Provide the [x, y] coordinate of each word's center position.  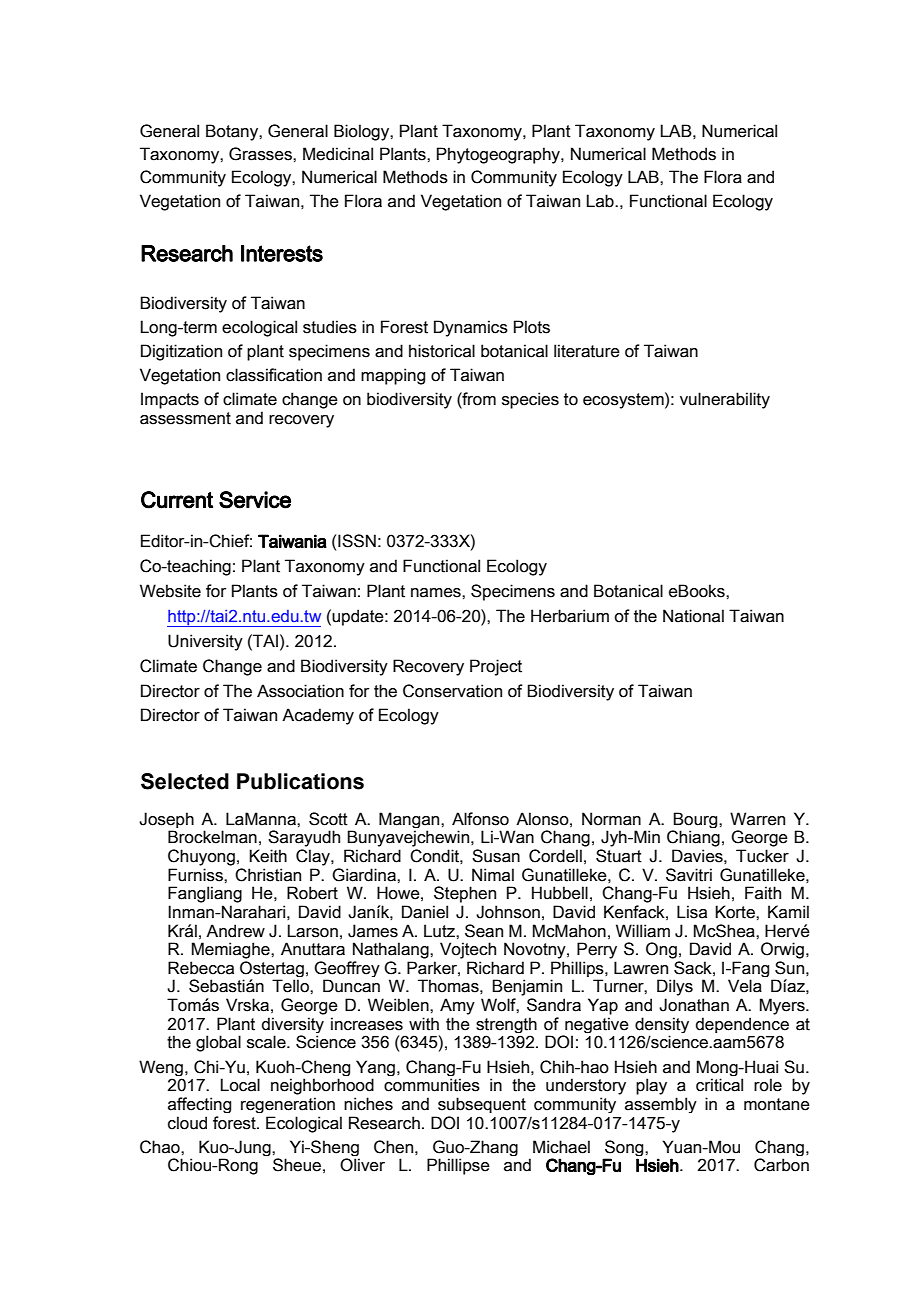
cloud [187, 1123]
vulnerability [725, 400]
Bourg [696, 821]
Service [255, 500]
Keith [268, 856]
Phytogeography [499, 155]
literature [587, 351]
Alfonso [480, 819]
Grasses [261, 154]
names [437, 593]
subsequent [482, 1105]
